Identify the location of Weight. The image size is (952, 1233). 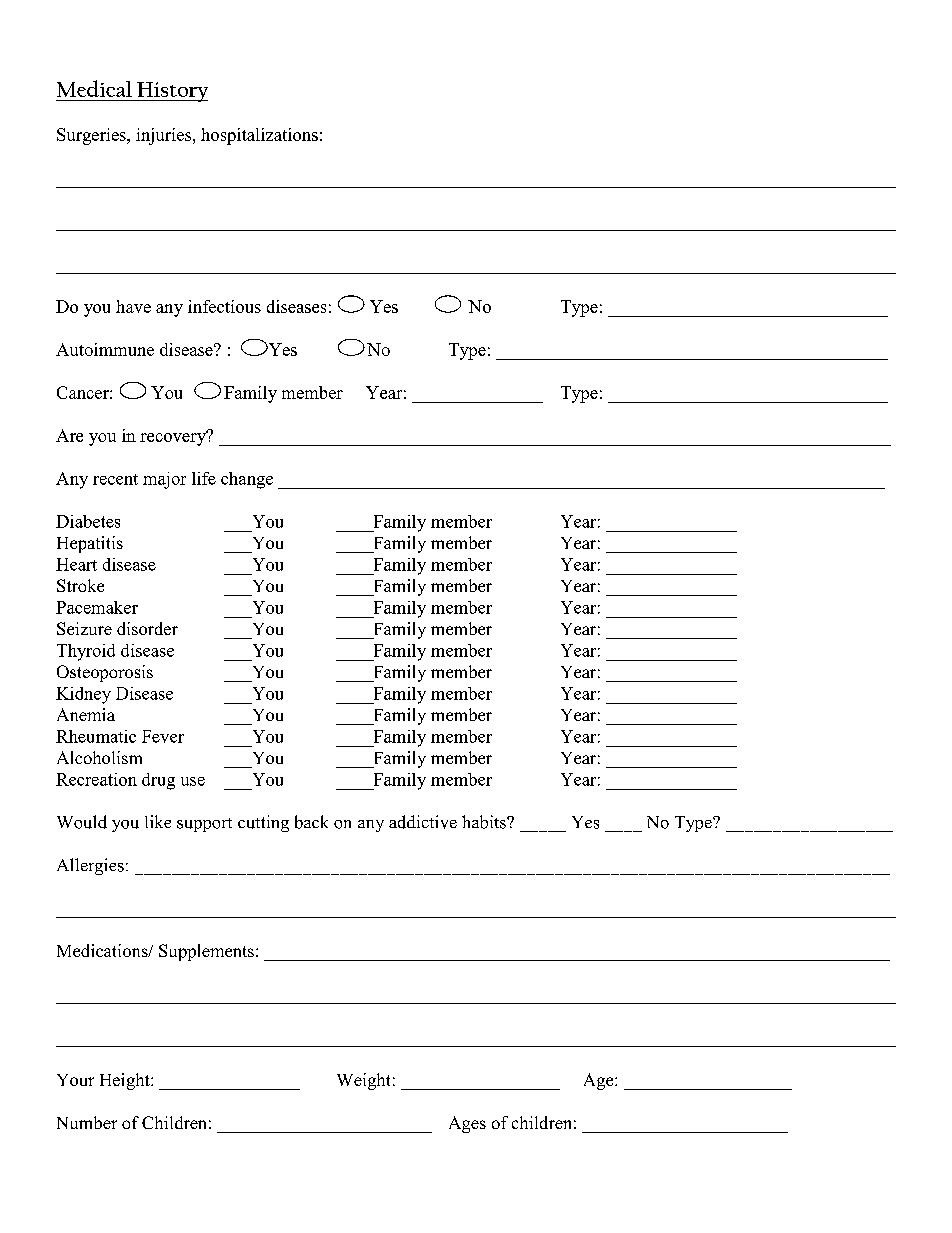
(363, 1081).
